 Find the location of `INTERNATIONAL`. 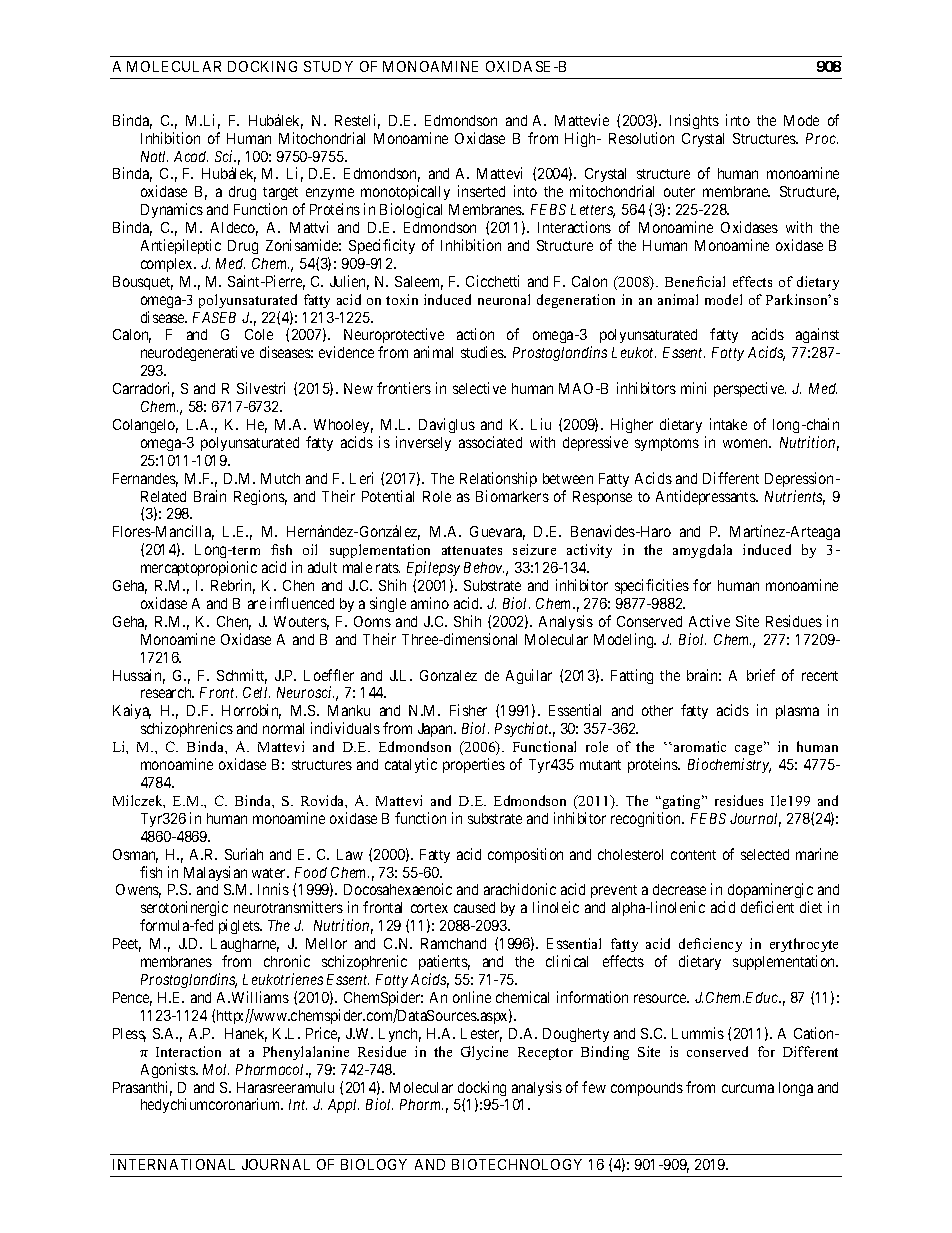

INTERNATIONAL is located at coordinates (174, 1164).
